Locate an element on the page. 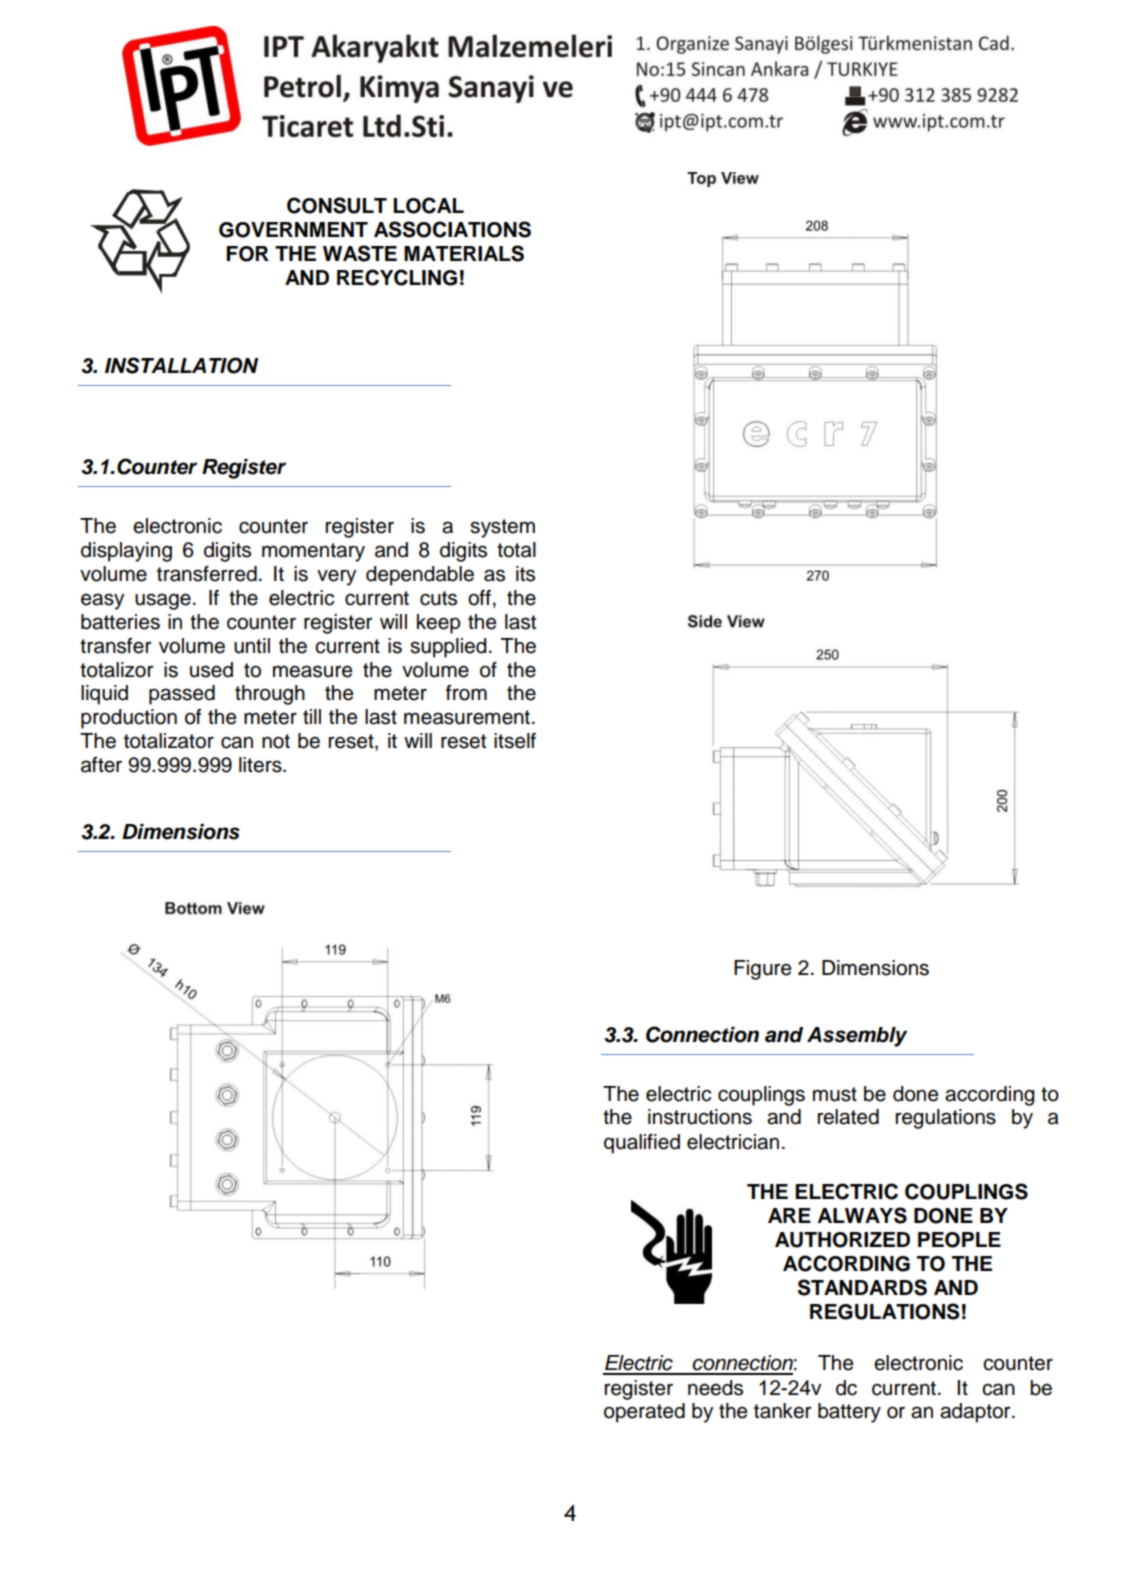  Assembly is located at coordinates (857, 1037).
